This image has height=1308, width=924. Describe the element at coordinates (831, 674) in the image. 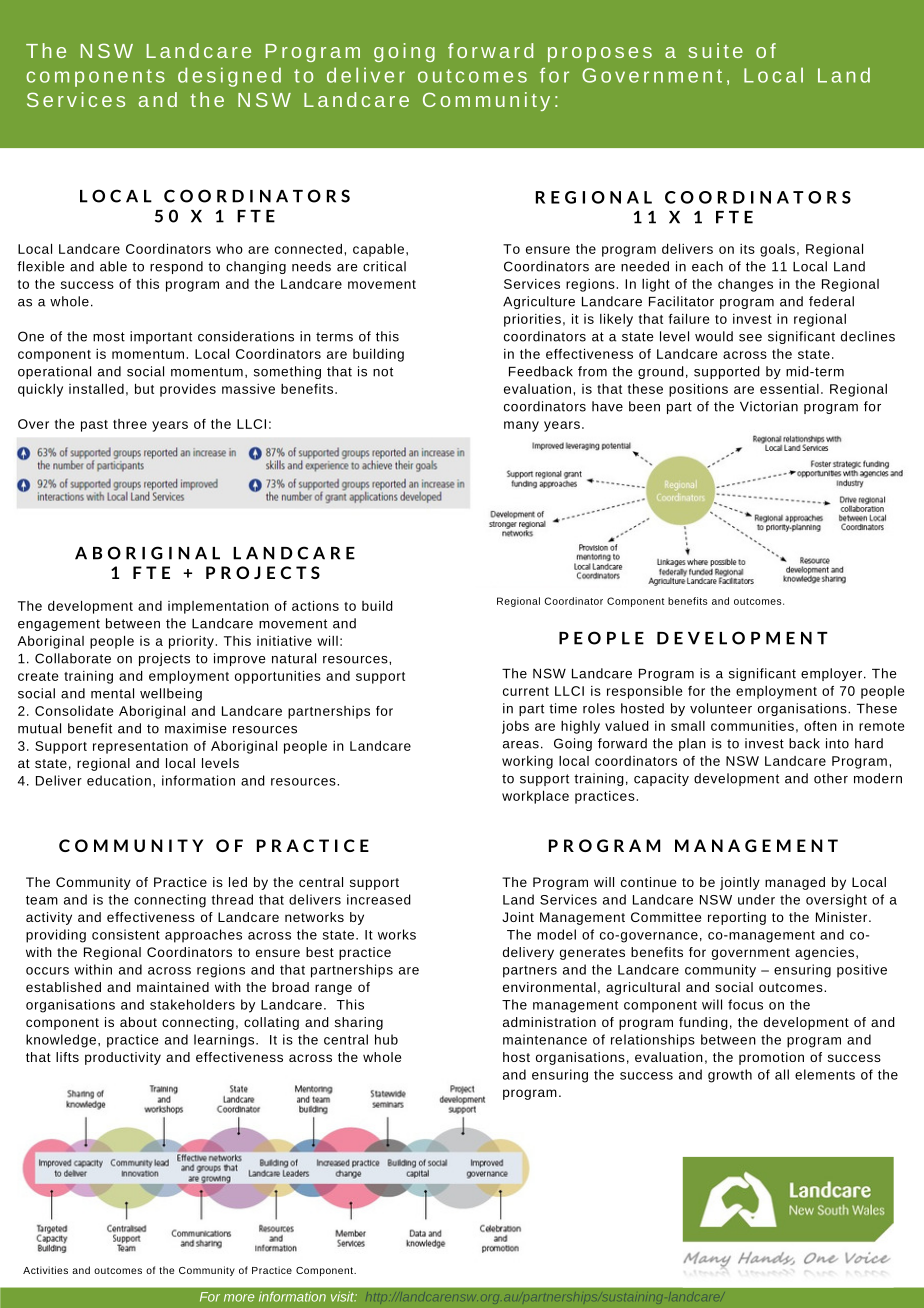

I see `employer` at that location.
